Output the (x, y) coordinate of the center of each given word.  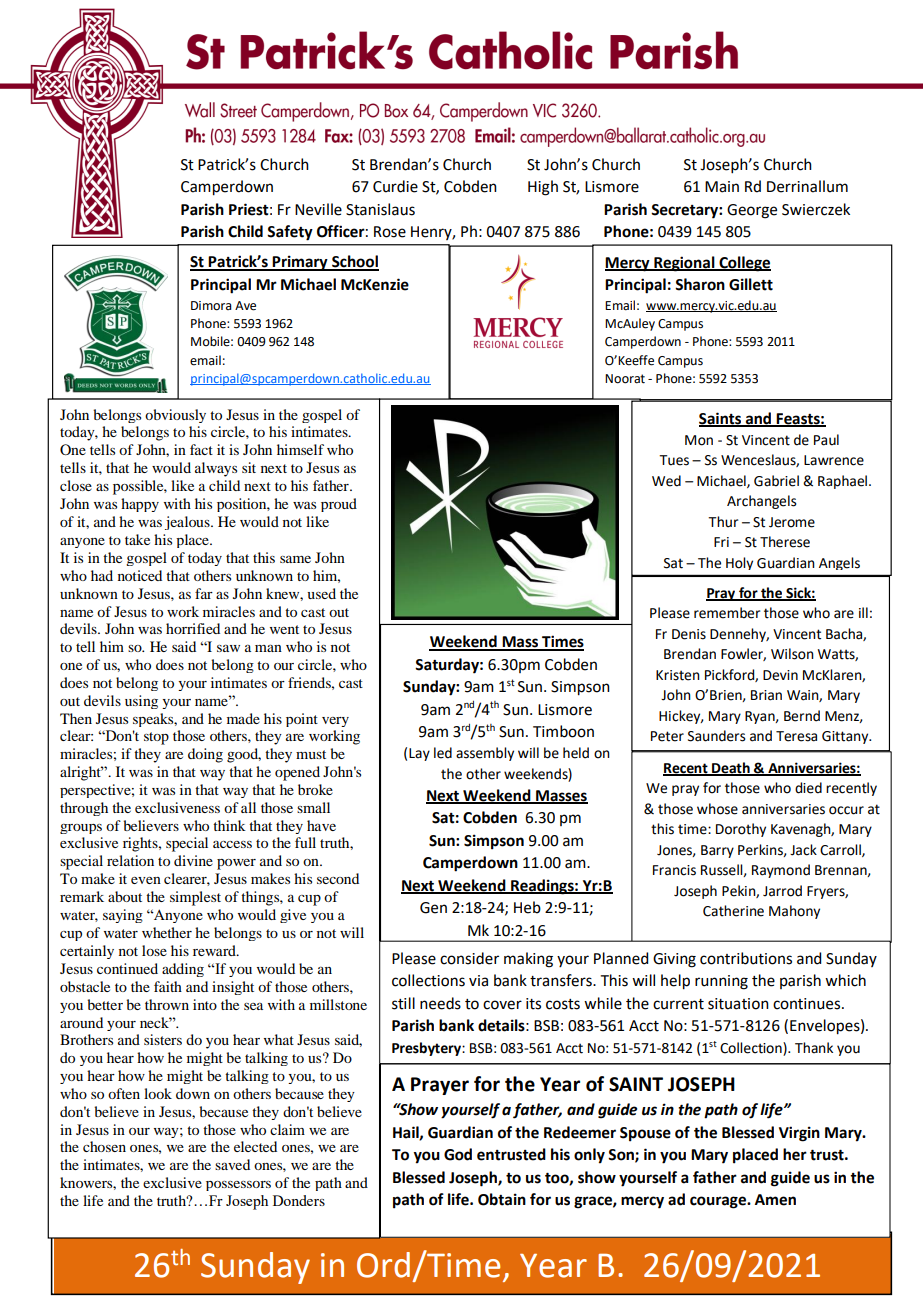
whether (167, 932)
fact (201, 449)
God (458, 1154)
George (752, 211)
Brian (766, 695)
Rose (390, 232)
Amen (775, 1200)
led (443, 753)
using (141, 702)
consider (469, 958)
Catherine (733, 911)
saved (232, 1164)
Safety (290, 233)
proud (339, 505)
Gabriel (776, 481)
